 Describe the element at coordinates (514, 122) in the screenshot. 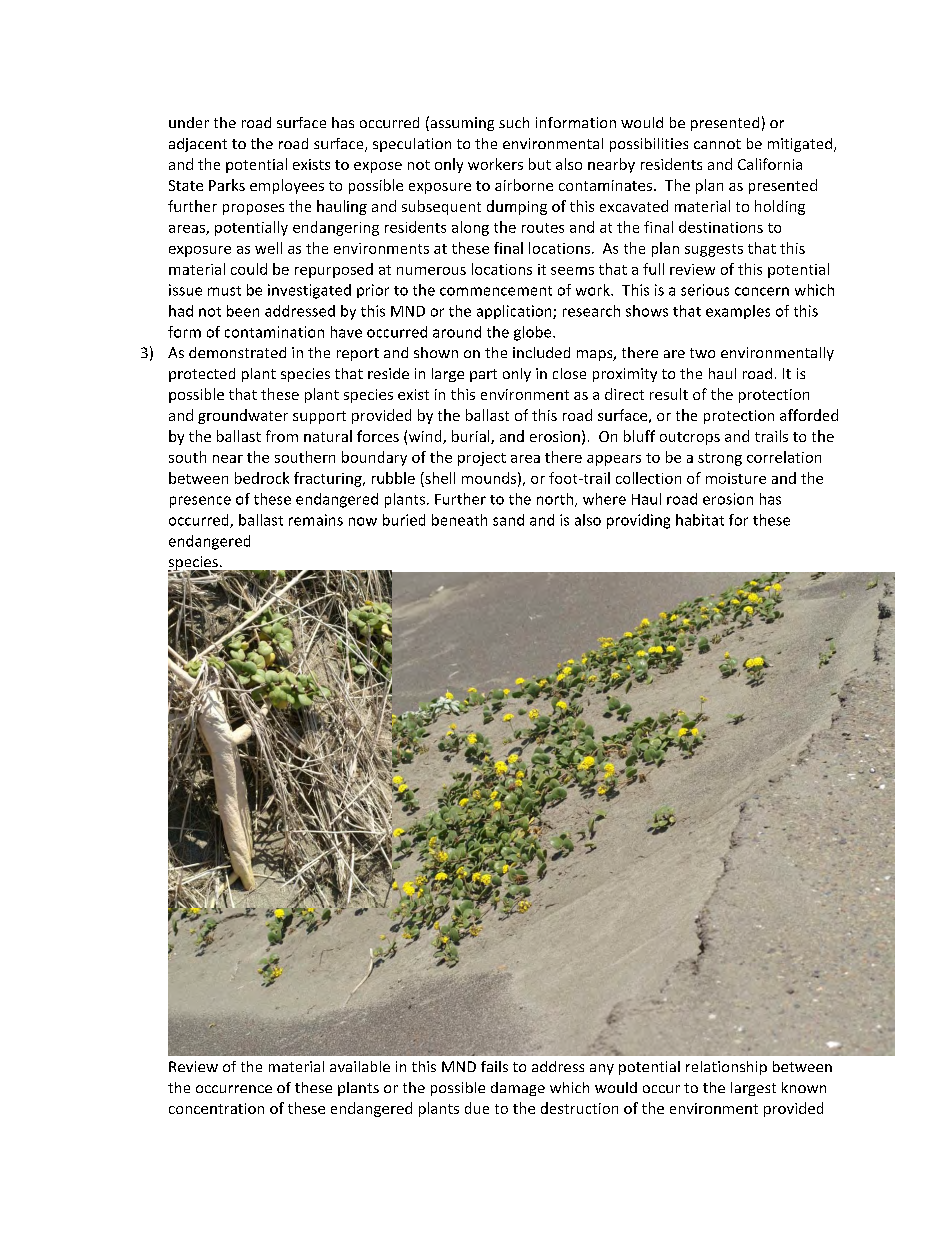

I see `such` at that location.
